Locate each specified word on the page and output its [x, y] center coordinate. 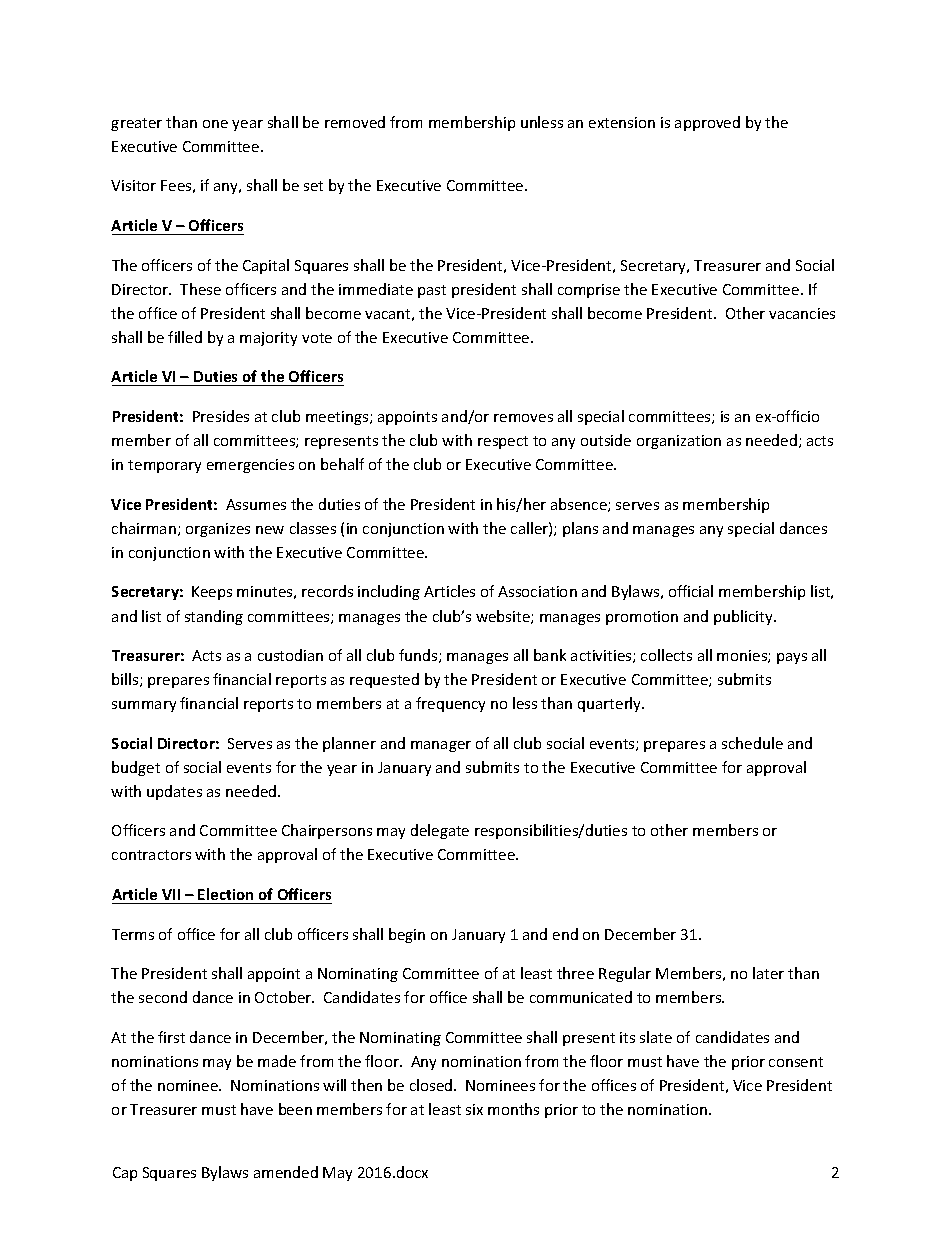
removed [355, 122]
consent [796, 1062]
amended [286, 1172]
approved [707, 123]
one [215, 124]
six [474, 1109]
